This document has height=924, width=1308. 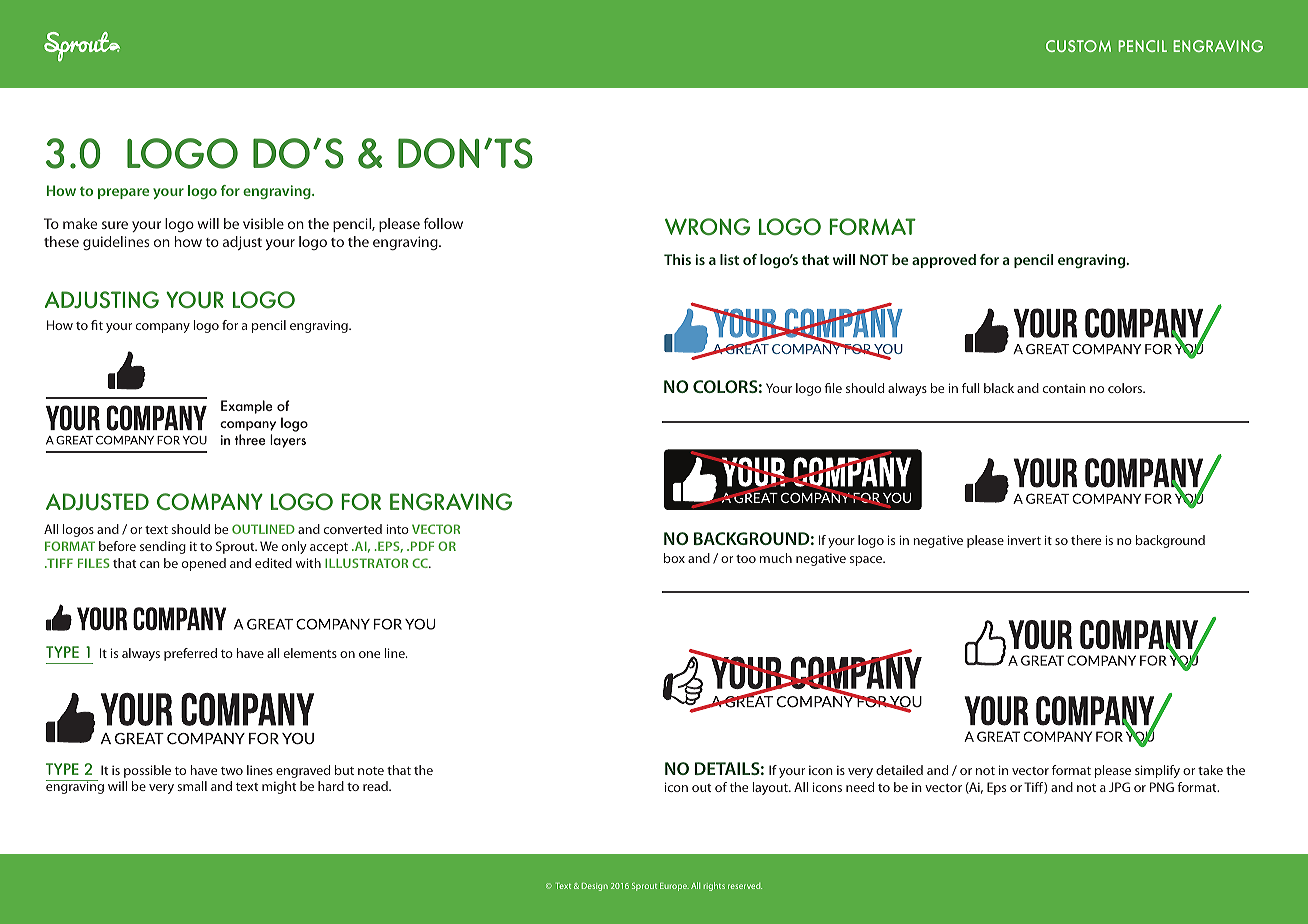 I want to click on WRONG, so click(x=707, y=227).
